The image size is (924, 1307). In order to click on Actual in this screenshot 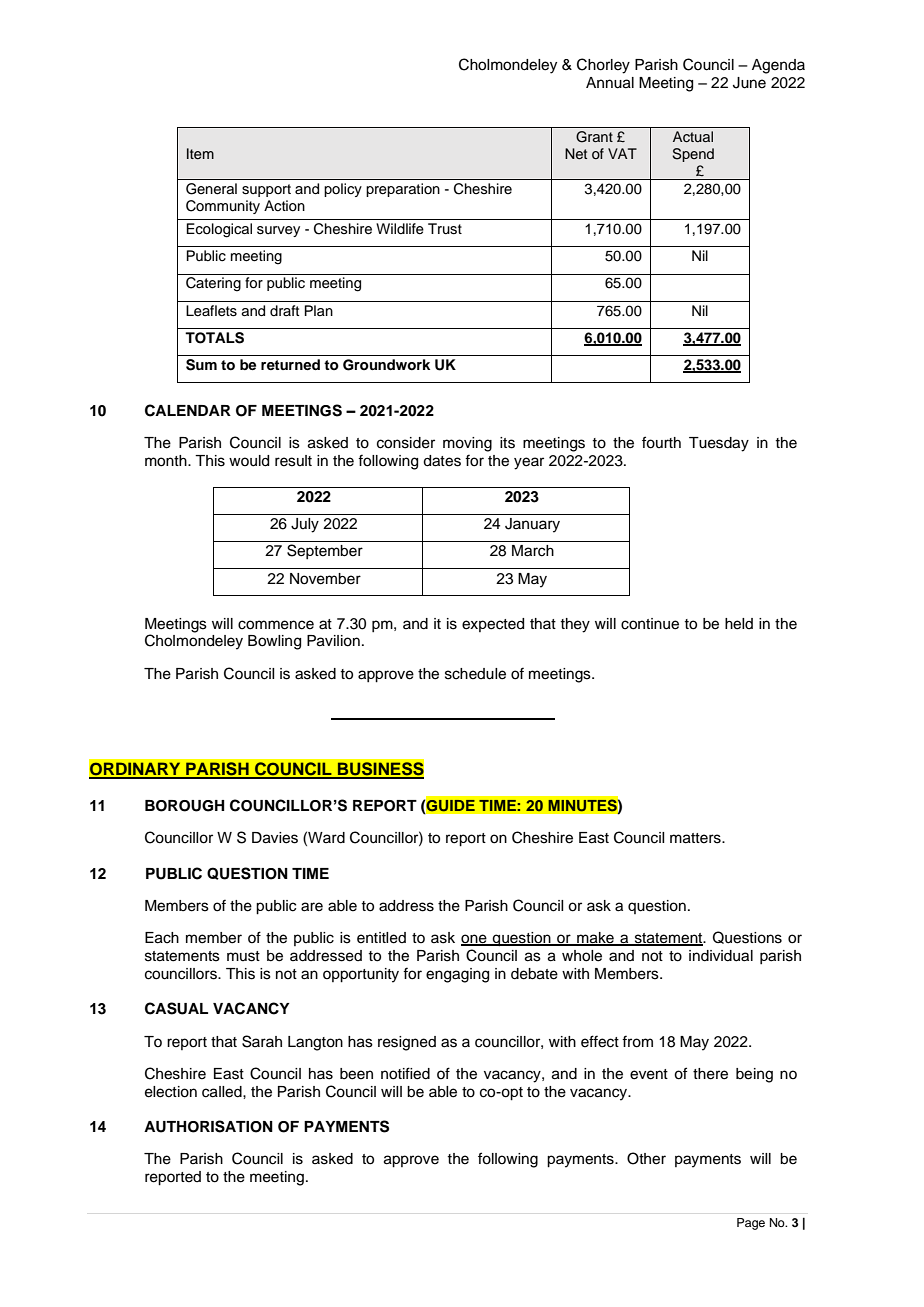, I will do `click(693, 137)`.
